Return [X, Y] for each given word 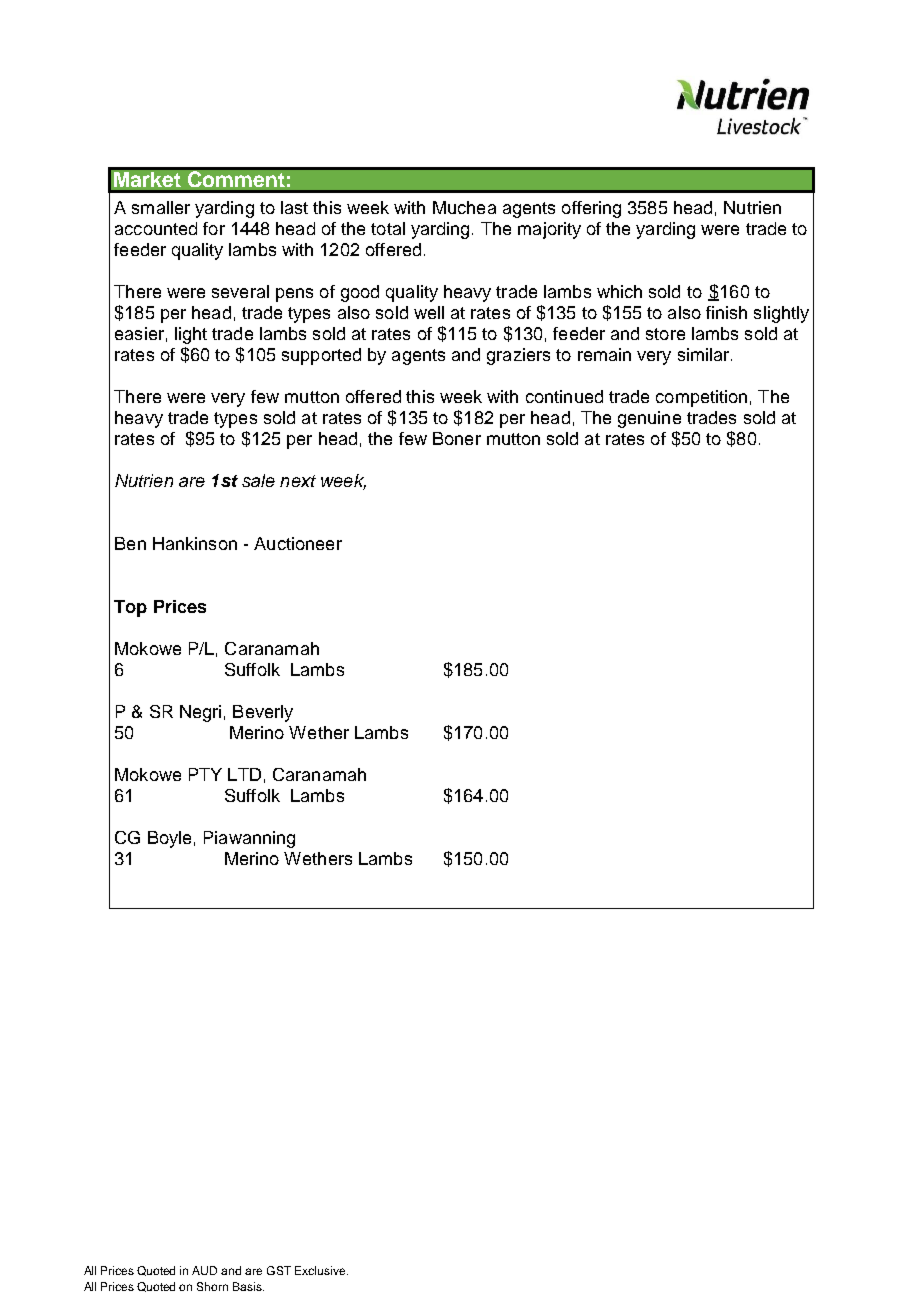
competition [701, 398]
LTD [244, 774]
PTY [205, 774]
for [214, 228]
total [388, 228]
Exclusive [321, 1270]
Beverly [263, 713]
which [619, 291]
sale [258, 480]
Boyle [169, 839]
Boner [457, 438]
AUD [204, 1270]
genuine [649, 419]
